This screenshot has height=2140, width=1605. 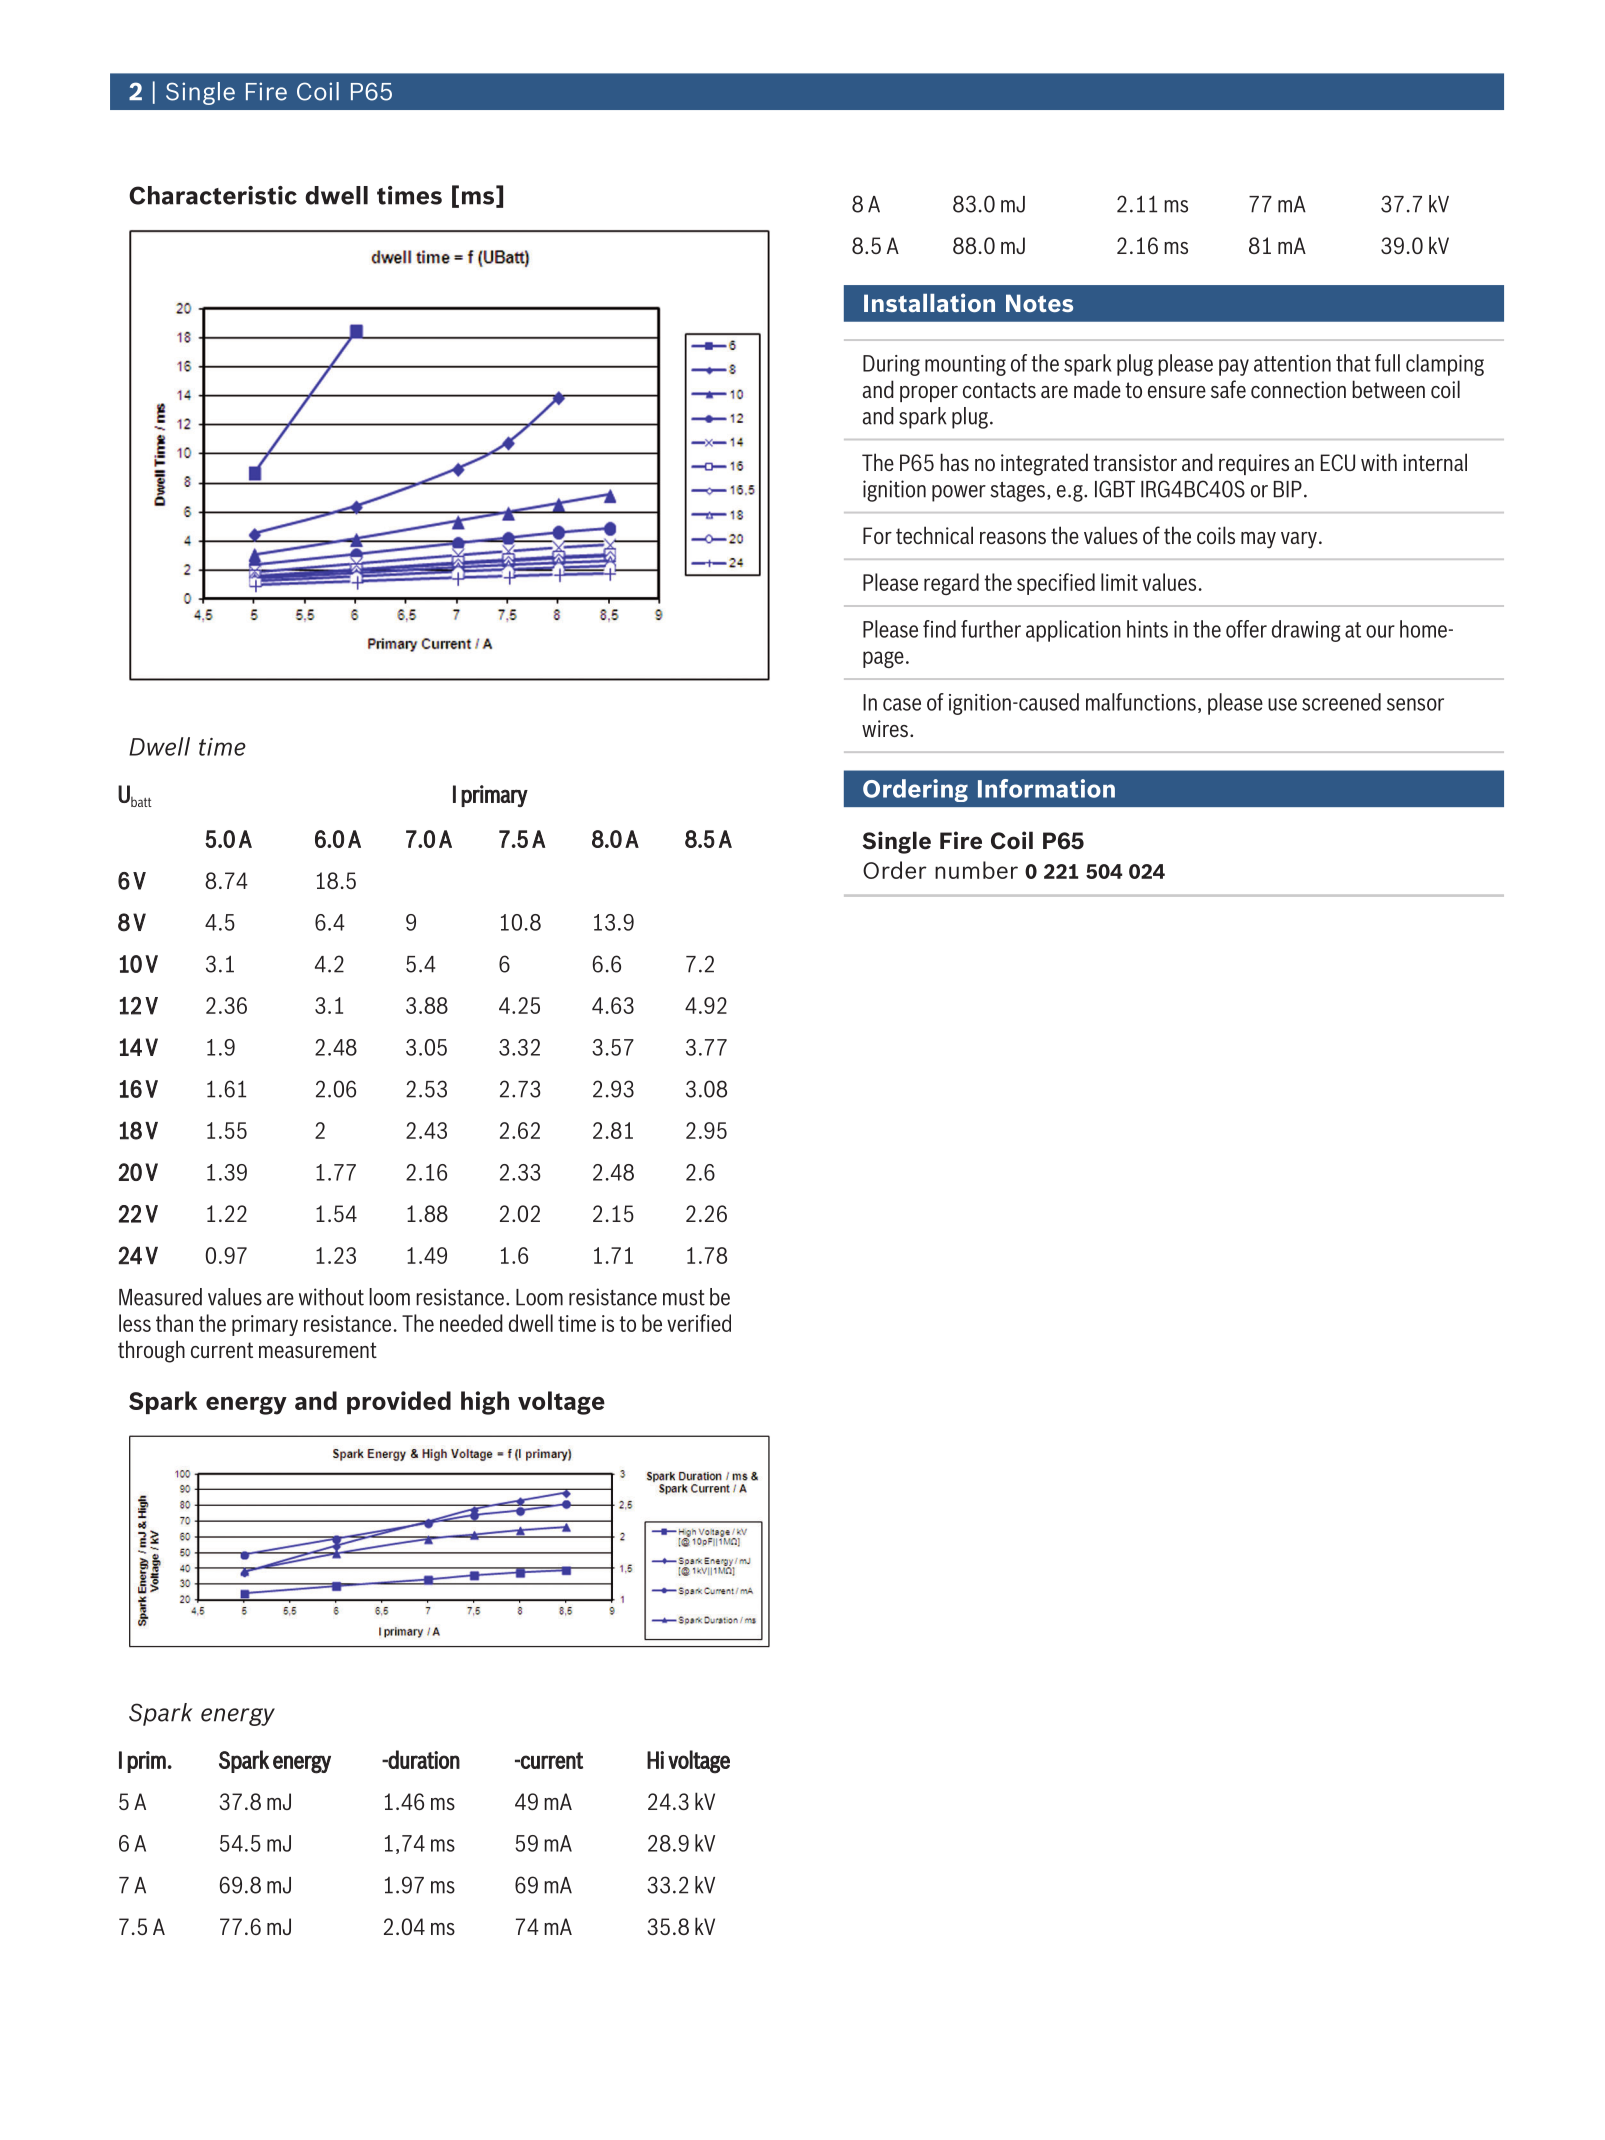 I want to click on drawing, so click(x=1306, y=631).
